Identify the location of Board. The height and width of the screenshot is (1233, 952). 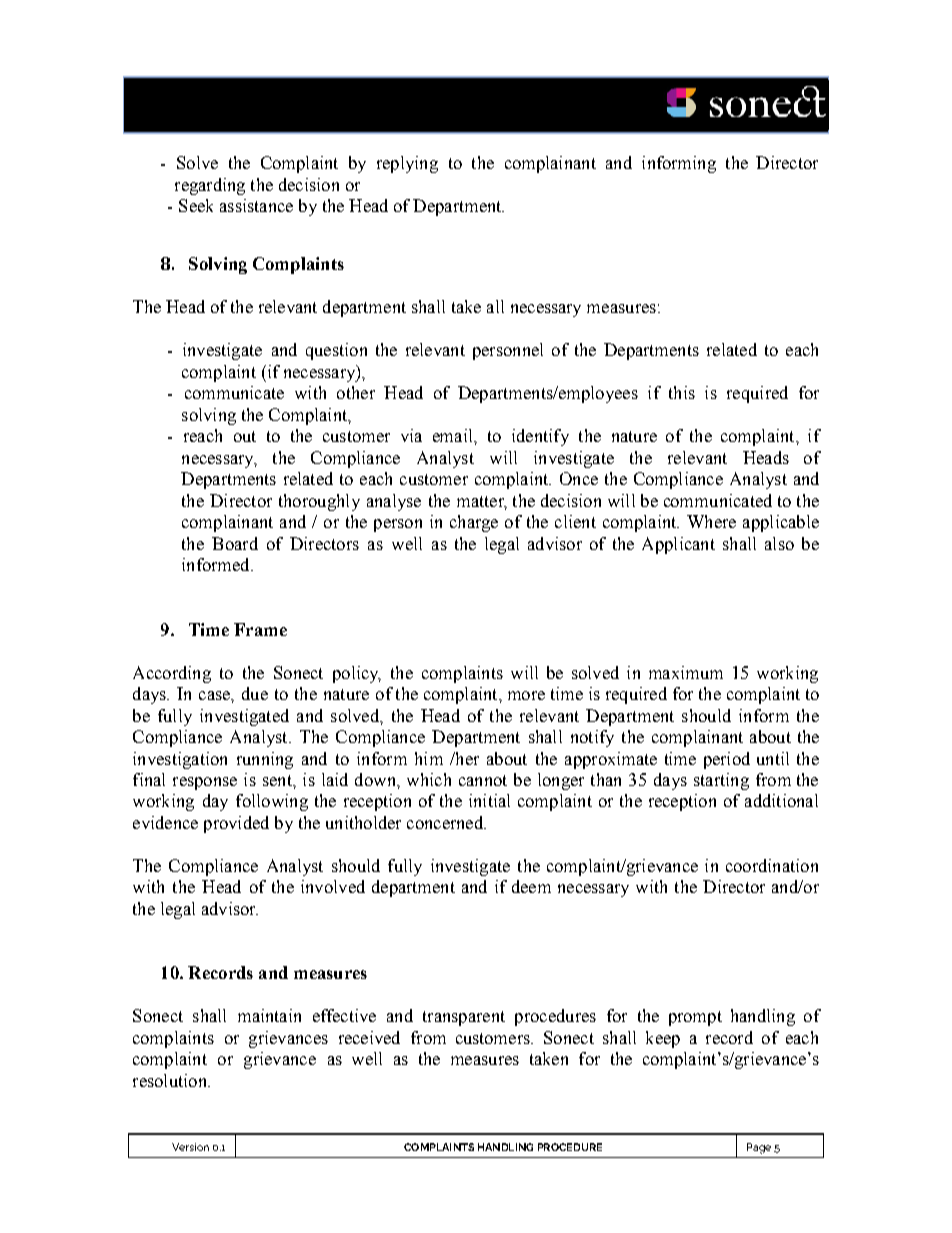
(235, 543).
